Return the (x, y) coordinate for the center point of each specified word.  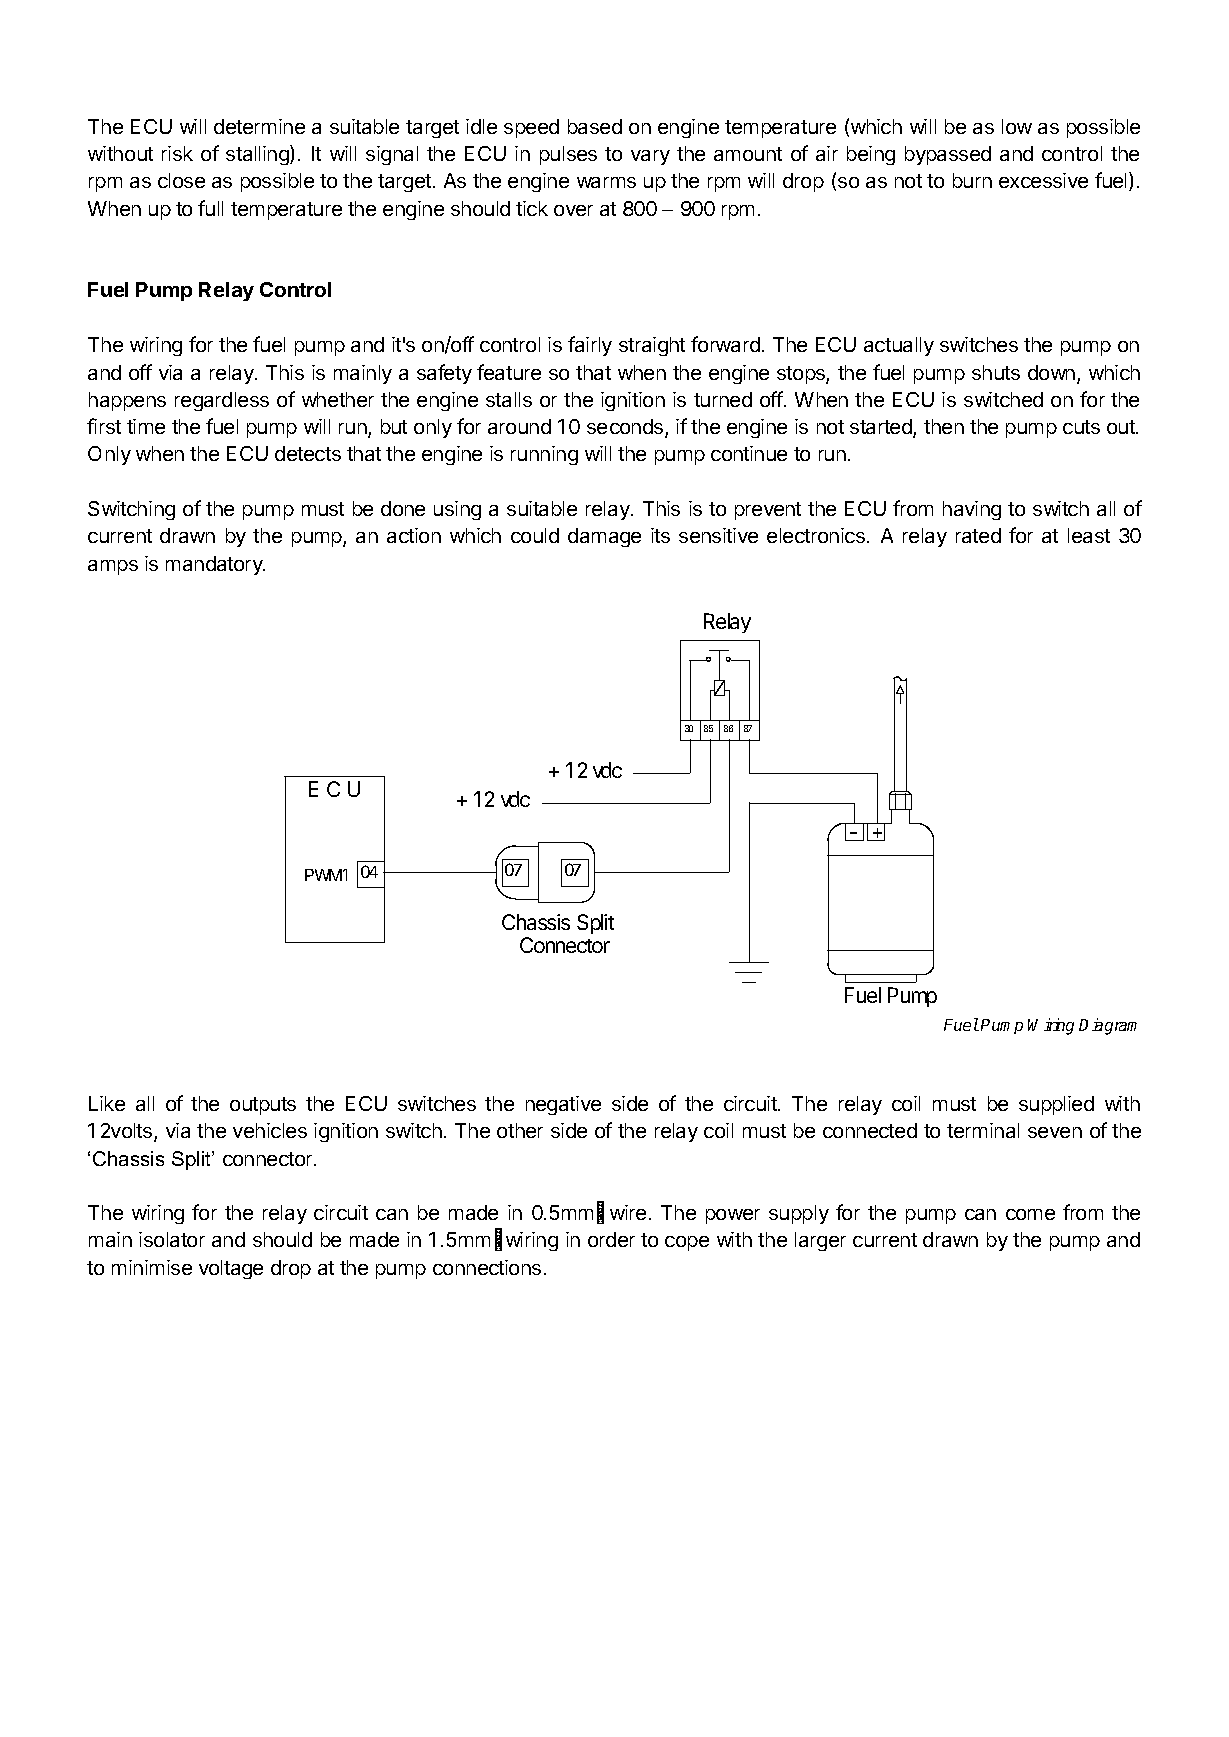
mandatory (215, 565)
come (1030, 1214)
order (611, 1239)
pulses (568, 155)
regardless (222, 401)
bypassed (948, 155)
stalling (258, 155)
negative (563, 1105)
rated (978, 535)
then (944, 426)
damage (604, 537)
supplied (1056, 1105)
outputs (263, 1106)
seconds (626, 428)
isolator (172, 1239)
